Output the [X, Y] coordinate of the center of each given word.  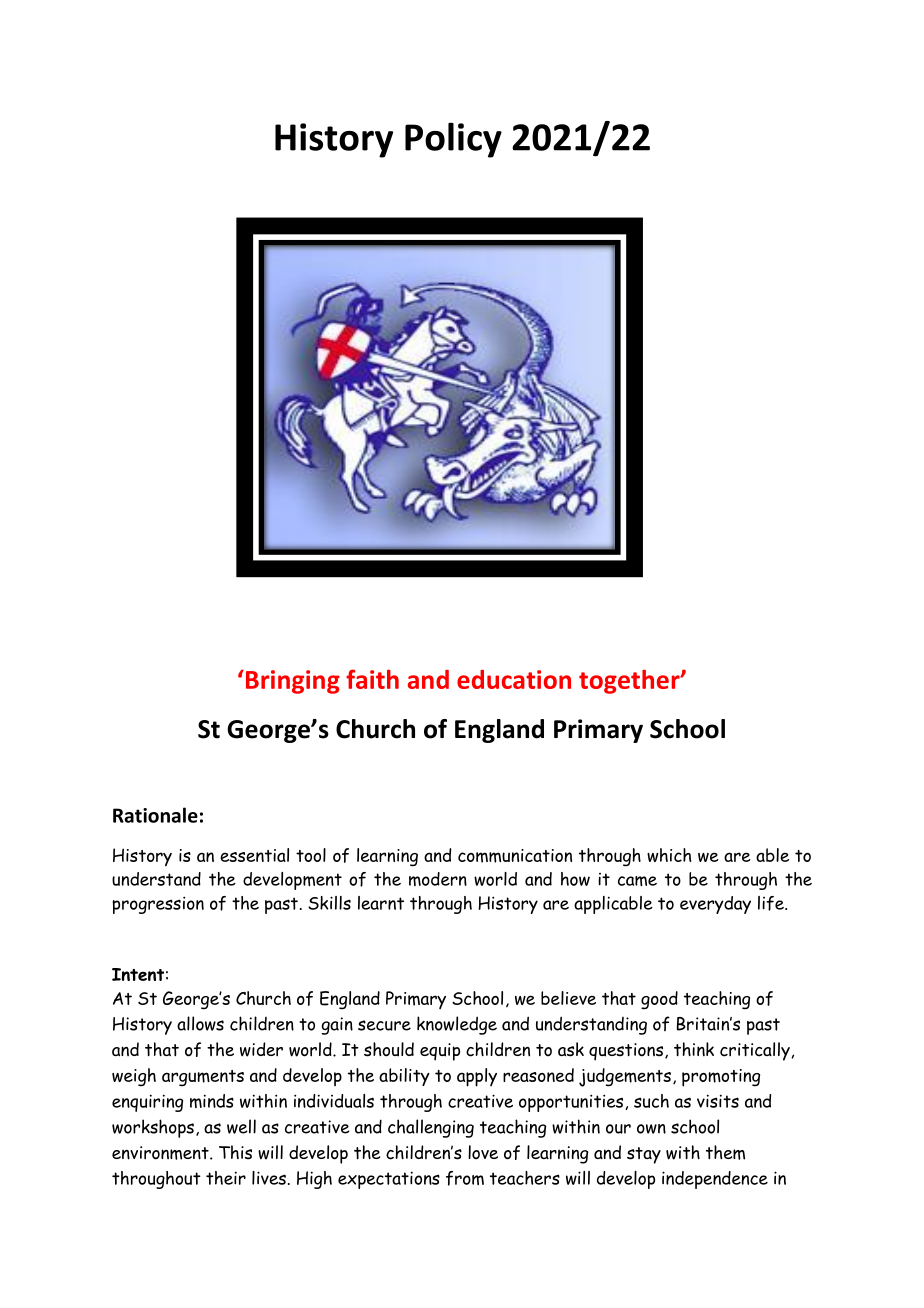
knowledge [457, 1025]
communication [515, 856]
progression [158, 905]
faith [372, 679]
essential [254, 855]
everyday [715, 905]
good [659, 1000]
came [637, 881]
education [514, 679]
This [235, 1152]
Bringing [291, 682]
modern [438, 879]
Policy [453, 140]
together [630, 682]
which [669, 855]
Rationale [155, 815]
